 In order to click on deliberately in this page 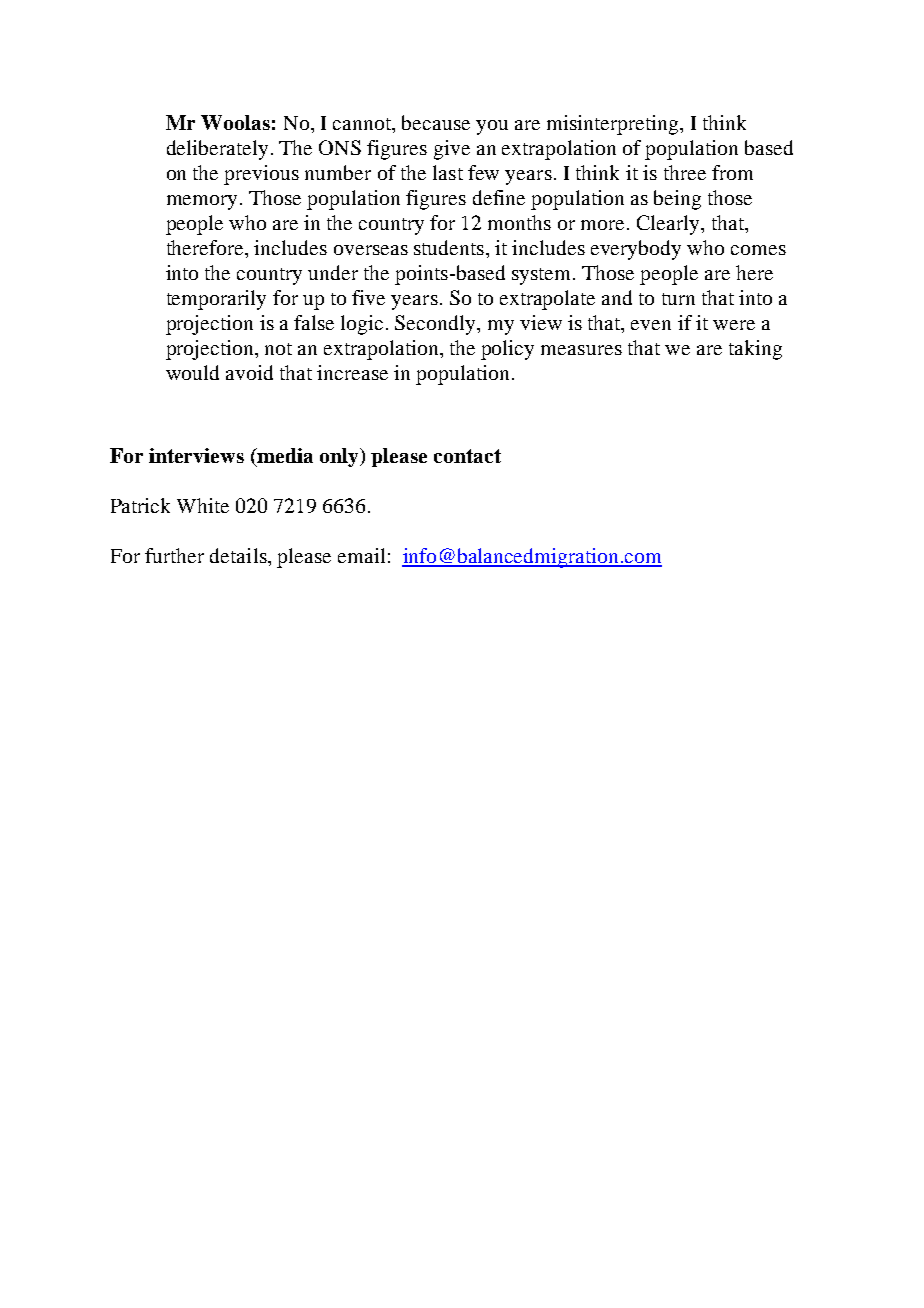, I will do `click(217, 150)`.
